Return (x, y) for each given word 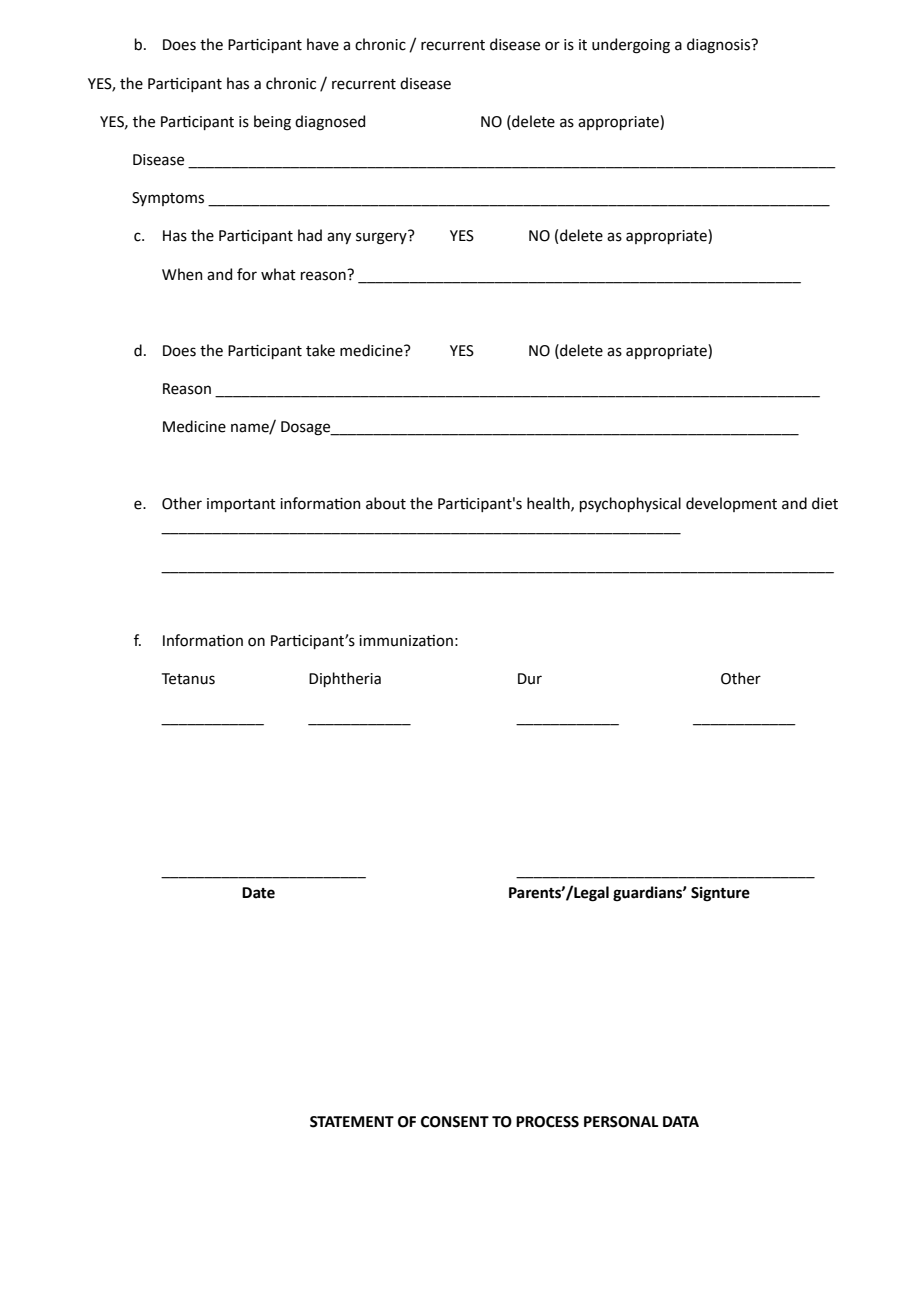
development (731, 504)
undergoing (631, 46)
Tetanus (188, 679)
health (549, 504)
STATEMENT (352, 1122)
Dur (530, 679)
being (272, 123)
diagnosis (720, 46)
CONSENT (455, 1122)
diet (825, 503)
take (320, 350)
